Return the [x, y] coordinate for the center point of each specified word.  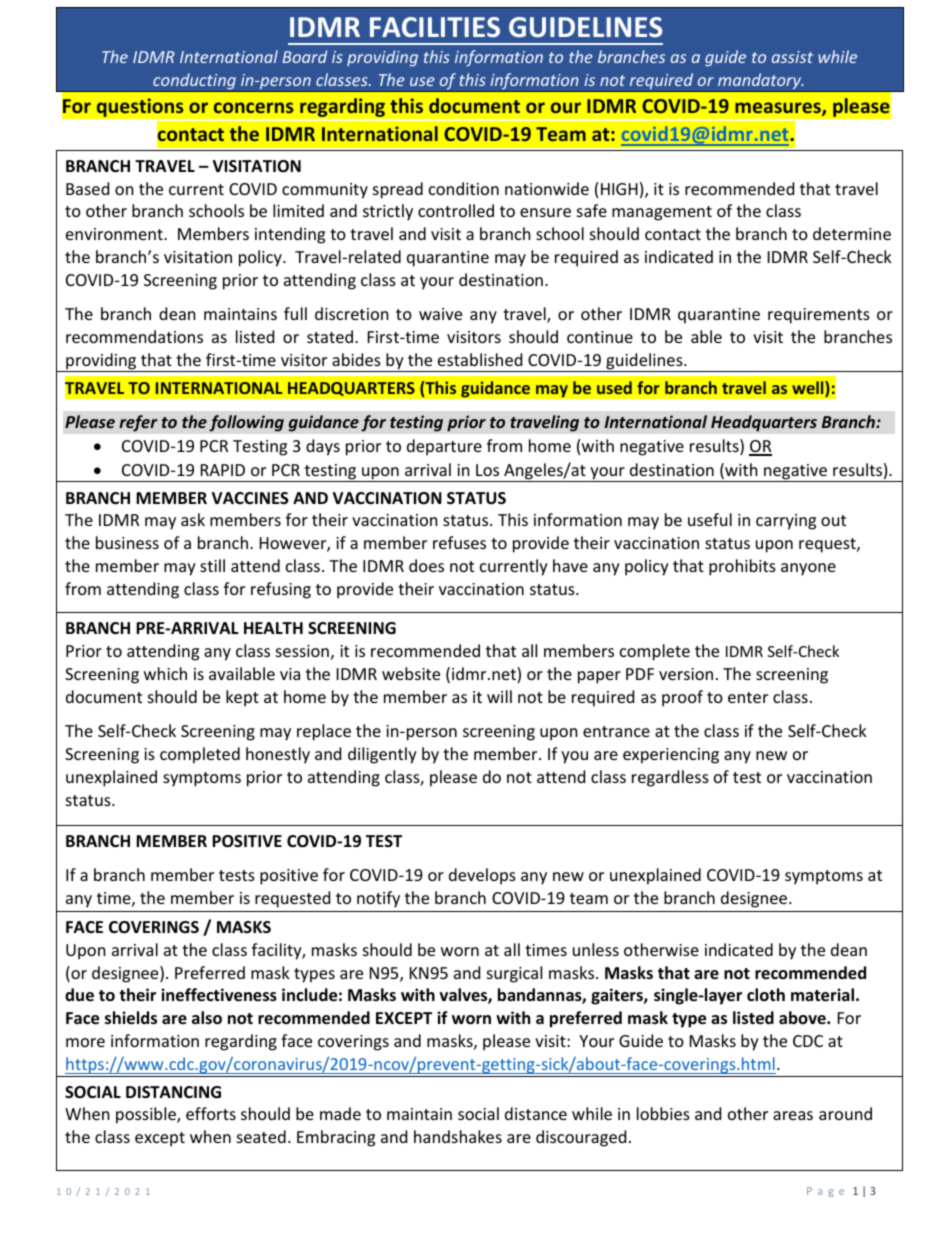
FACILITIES [435, 27]
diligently [382, 755]
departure [444, 447]
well [809, 389]
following [246, 423]
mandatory [760, 82]
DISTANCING [173, 1092]
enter [748, 697]
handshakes [458, 1136]
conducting [194, 82]
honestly [278, 755]
